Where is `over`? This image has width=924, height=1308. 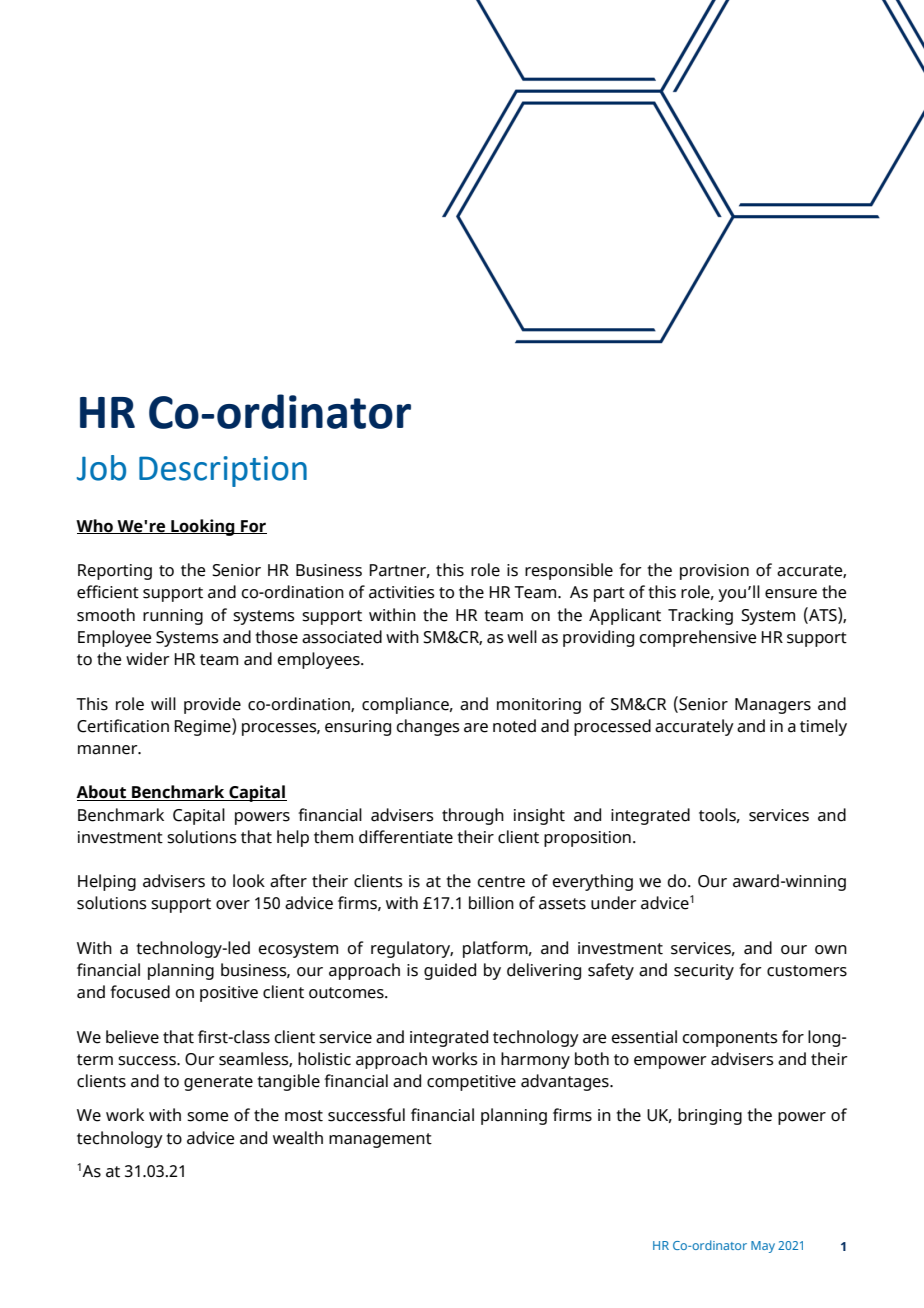 over is located at coordinates (233, 905).
